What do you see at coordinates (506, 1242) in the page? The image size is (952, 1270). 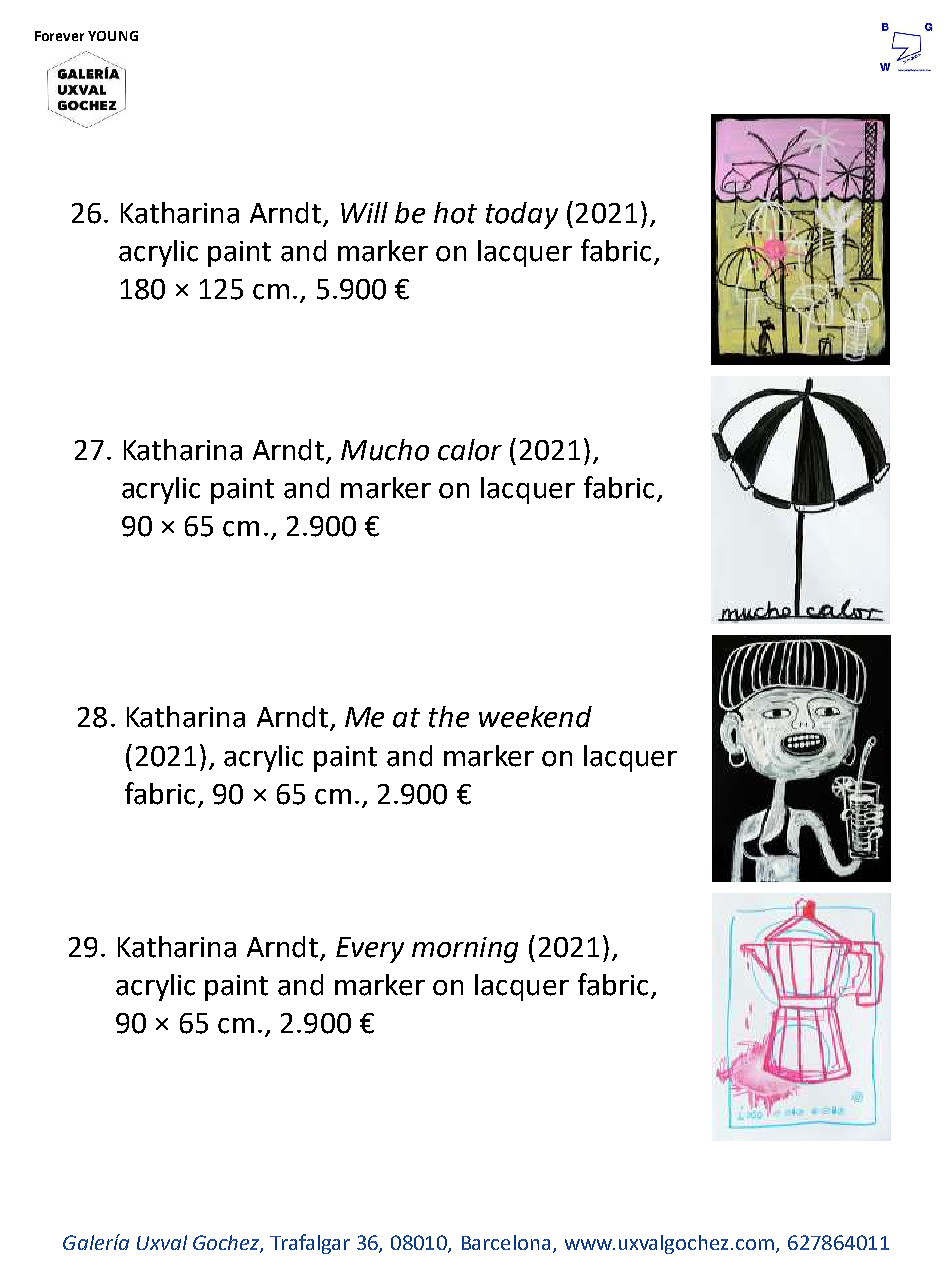 I see `Barcelona` at bounding box center [506, 1242].
